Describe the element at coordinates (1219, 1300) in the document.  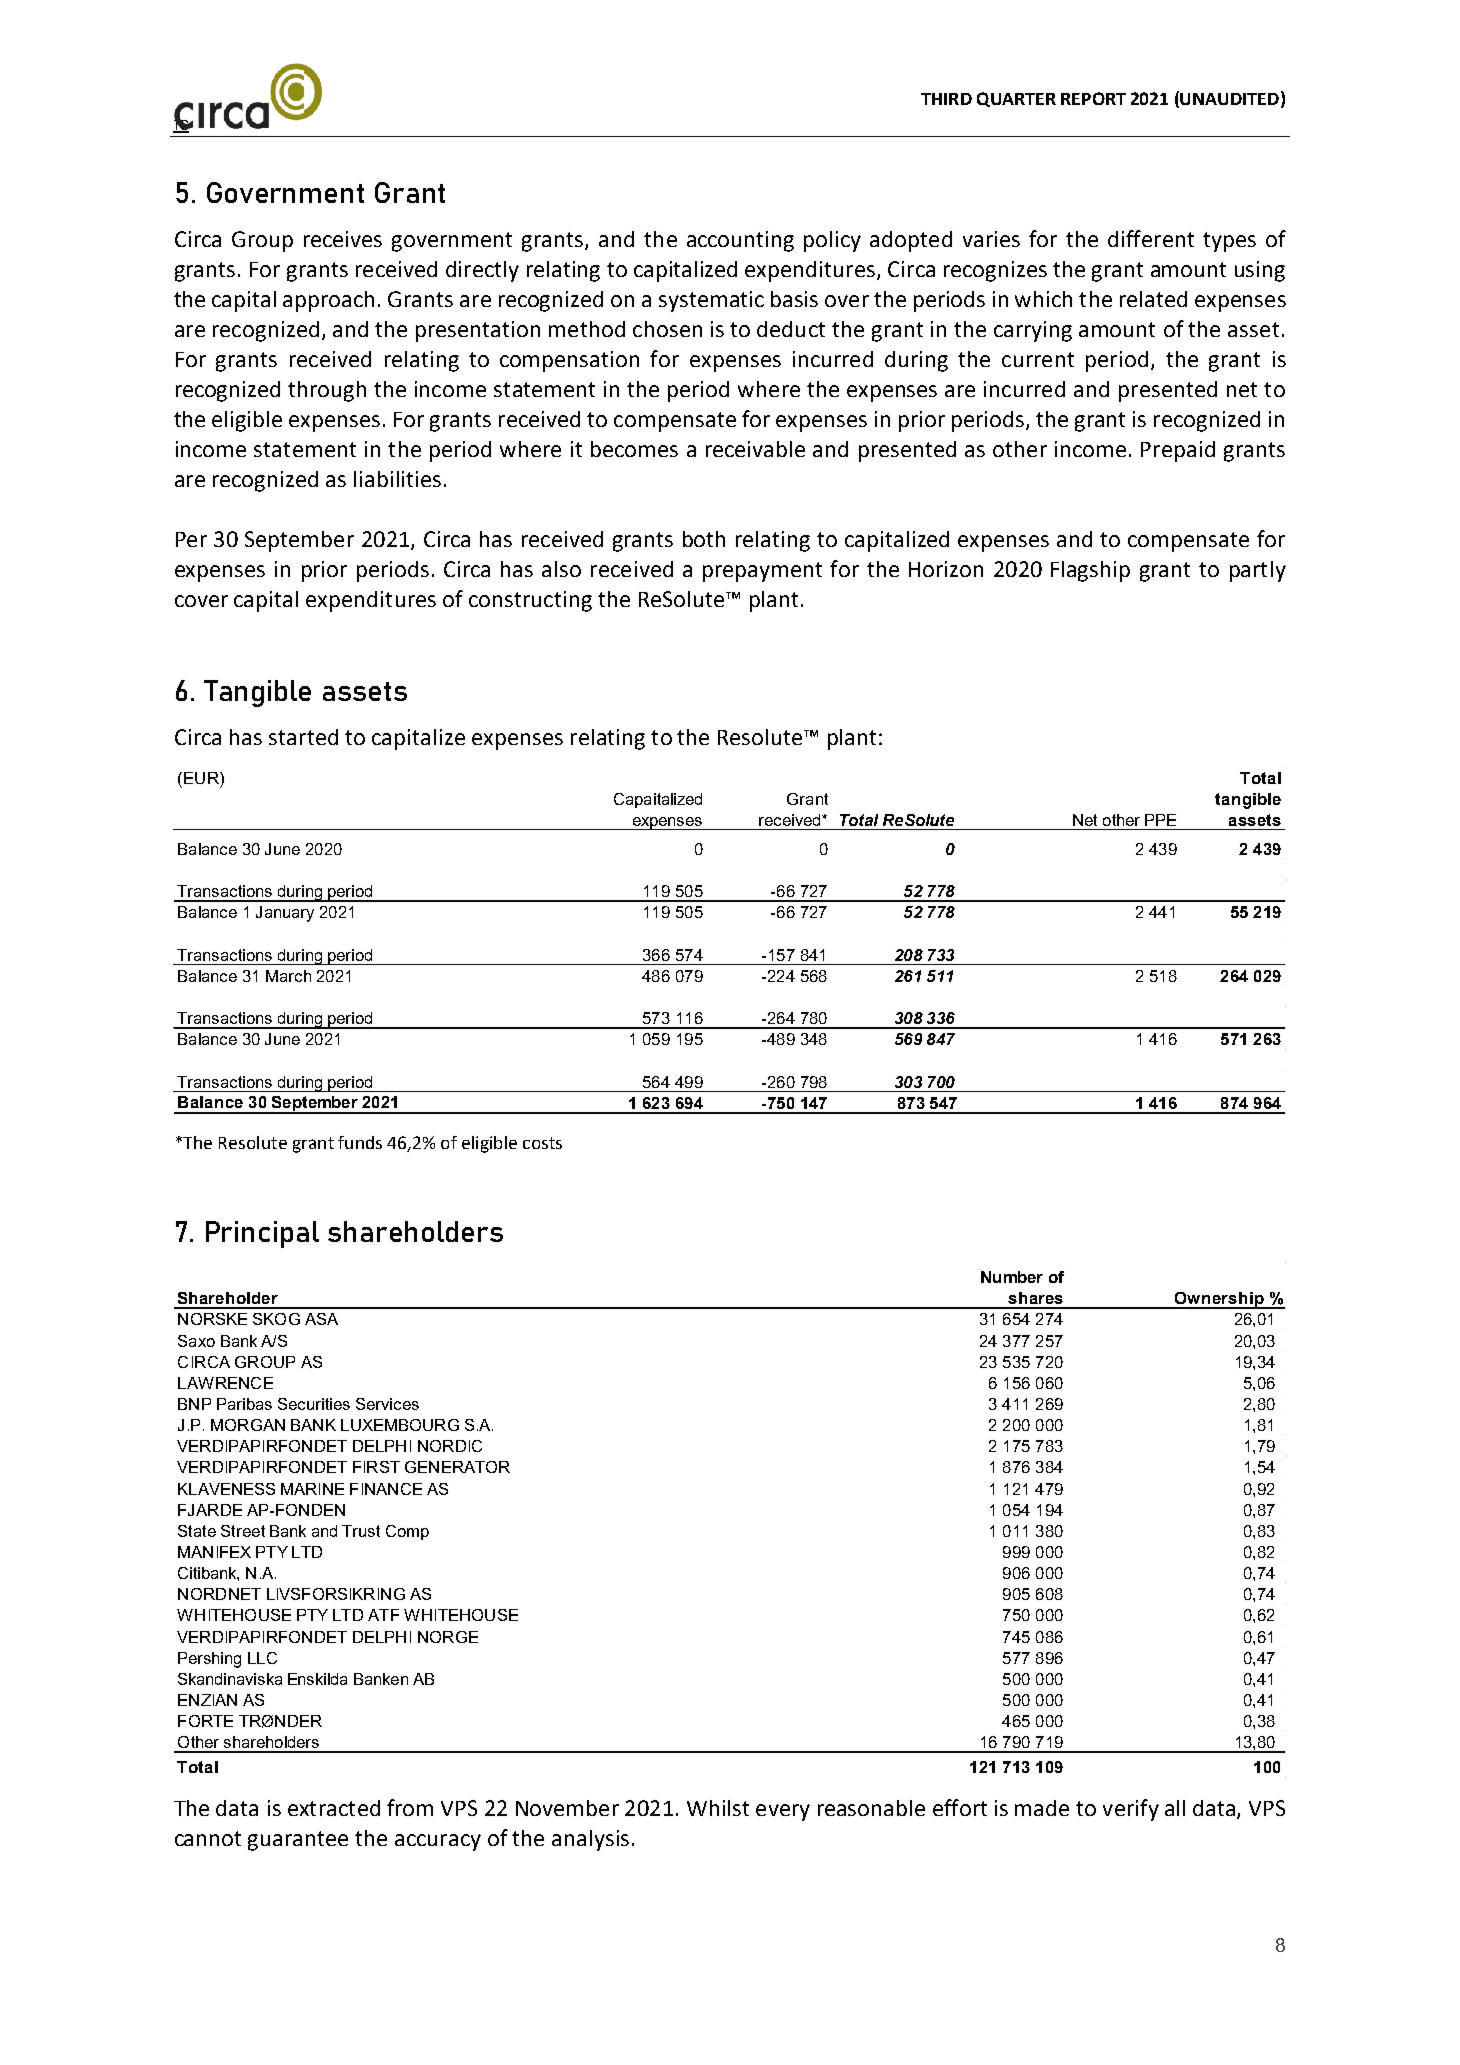
I see `Ownership` at that location.
